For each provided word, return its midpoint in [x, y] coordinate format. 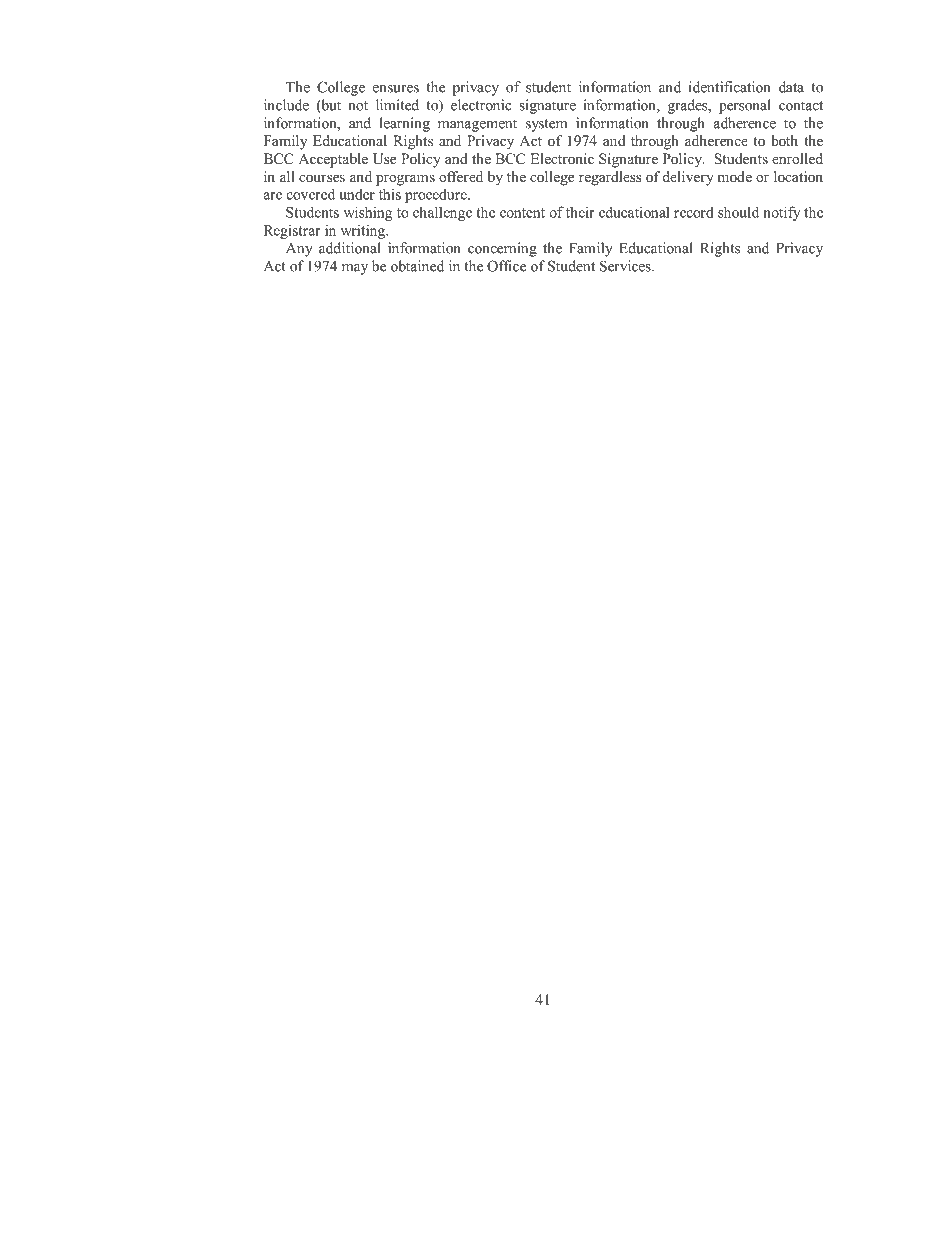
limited [397, 105]
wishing [368, 213]
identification [730, 87]
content [522, 213]
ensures [396, 89]
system [546, 125]
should [738, 212]
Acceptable [333, 160]
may [355, 269]
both [784, 140]
